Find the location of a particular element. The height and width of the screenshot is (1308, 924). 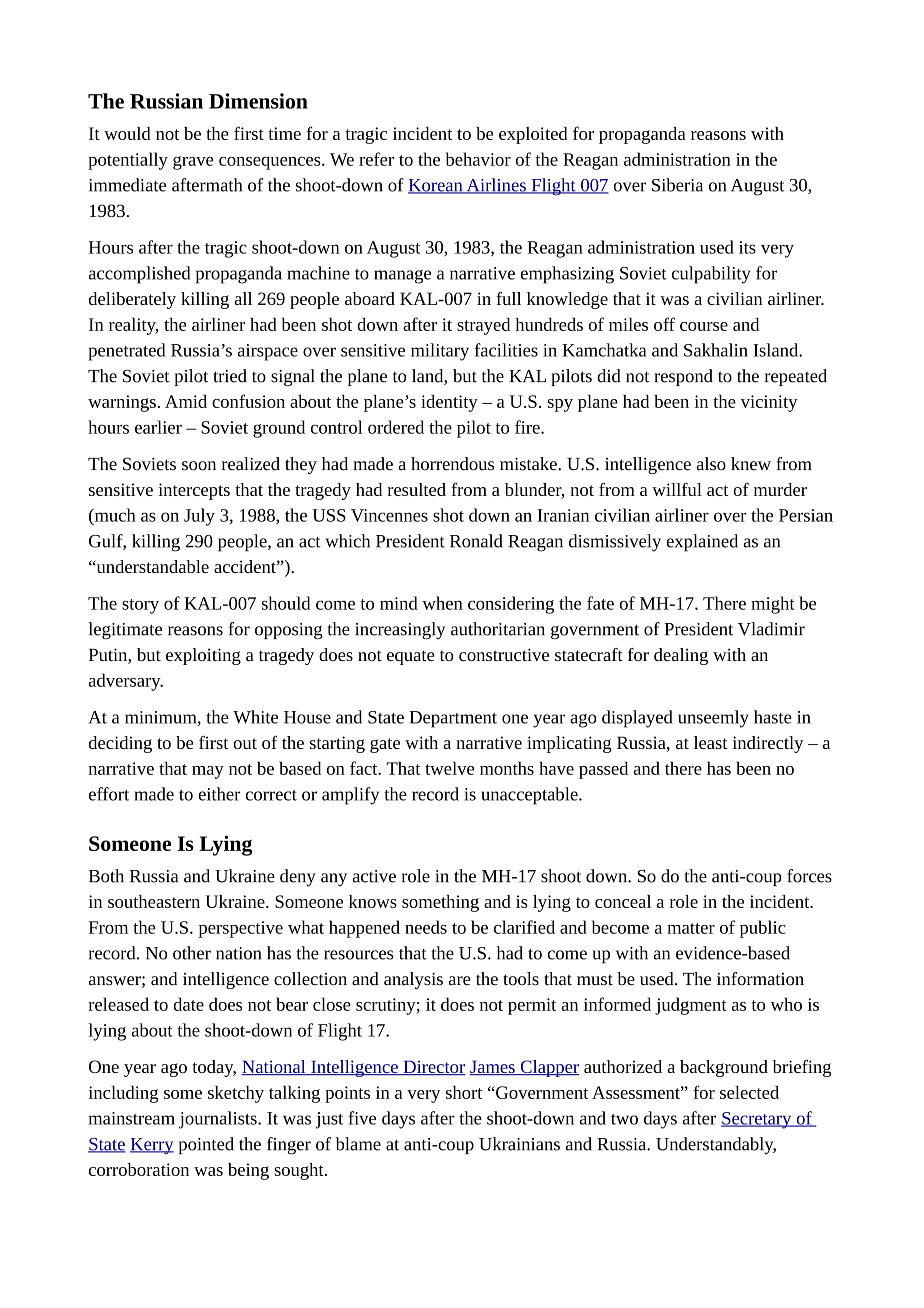

behavior is located at coordinates (478, 159).
